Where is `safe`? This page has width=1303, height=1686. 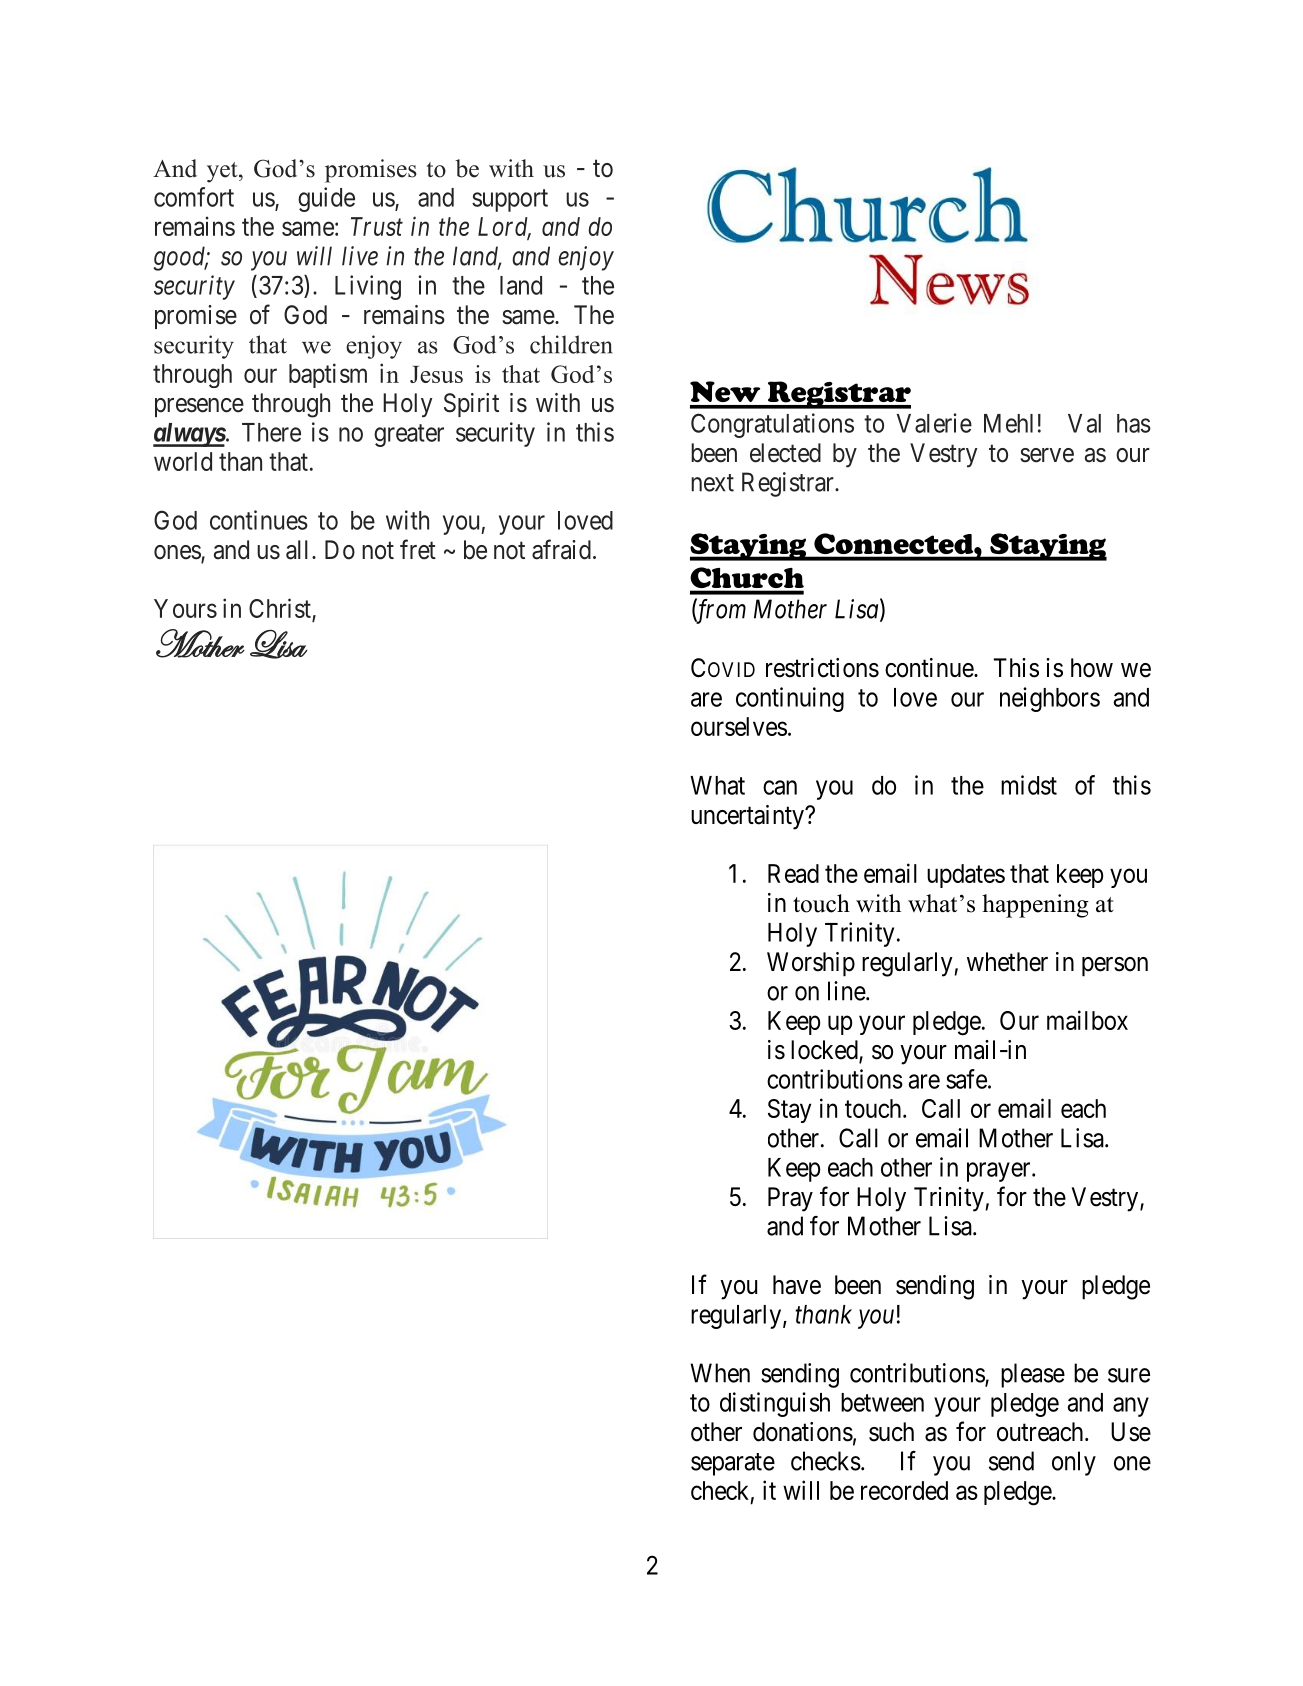
safe is located at coordinates (966, 1079).
